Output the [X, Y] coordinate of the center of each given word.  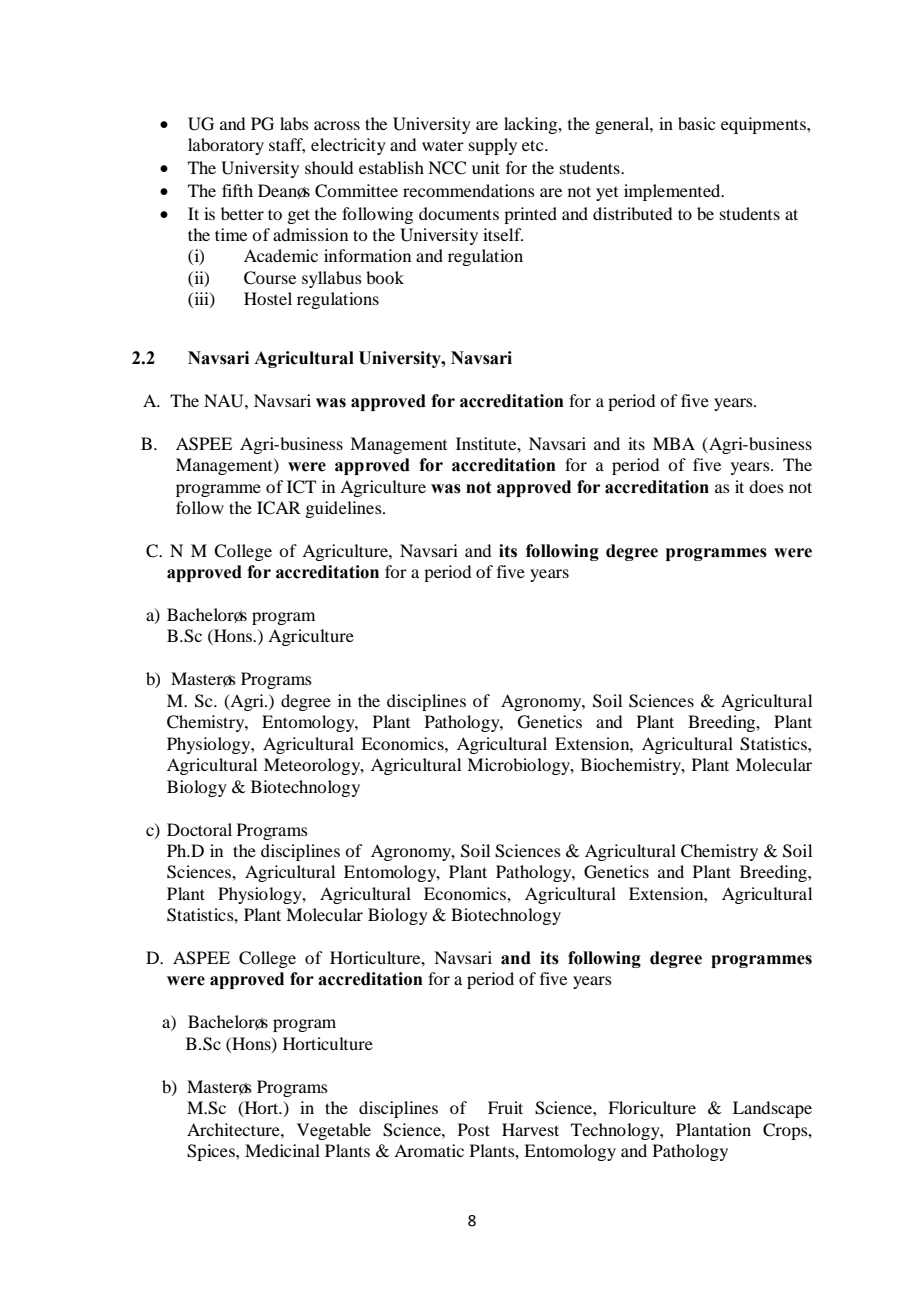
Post [474, 1129]
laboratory [226, 146]
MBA [674, 443]
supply [493, 146]
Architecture [234, 1129]
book [385, 277]
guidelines [344, 509]
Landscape [772, 1109]
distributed [632, 213]
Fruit [505, 1107]
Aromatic [429, 1150]
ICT [301, 487]
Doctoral [199, 829]
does [766, 486]
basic [696, 123]
